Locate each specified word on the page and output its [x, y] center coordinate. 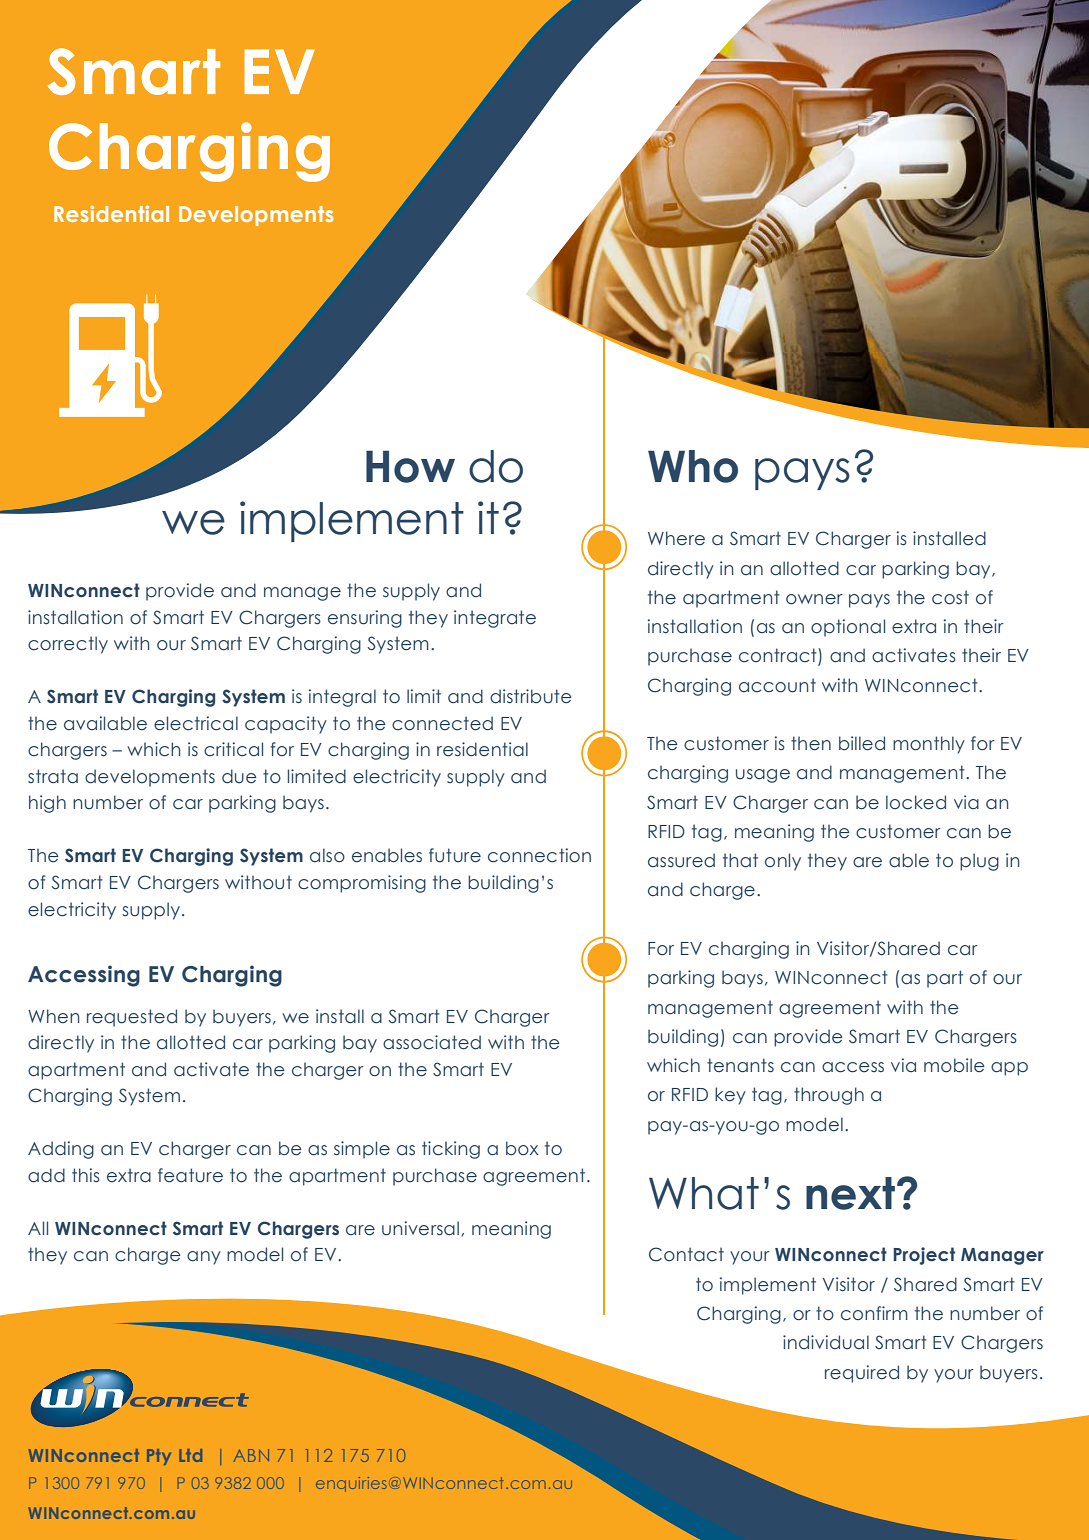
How [410, 466]
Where [676, 538]
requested [132, 1018]
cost [950, 597]
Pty [159, 1457]
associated [432, 1042]
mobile [954, 1065]
